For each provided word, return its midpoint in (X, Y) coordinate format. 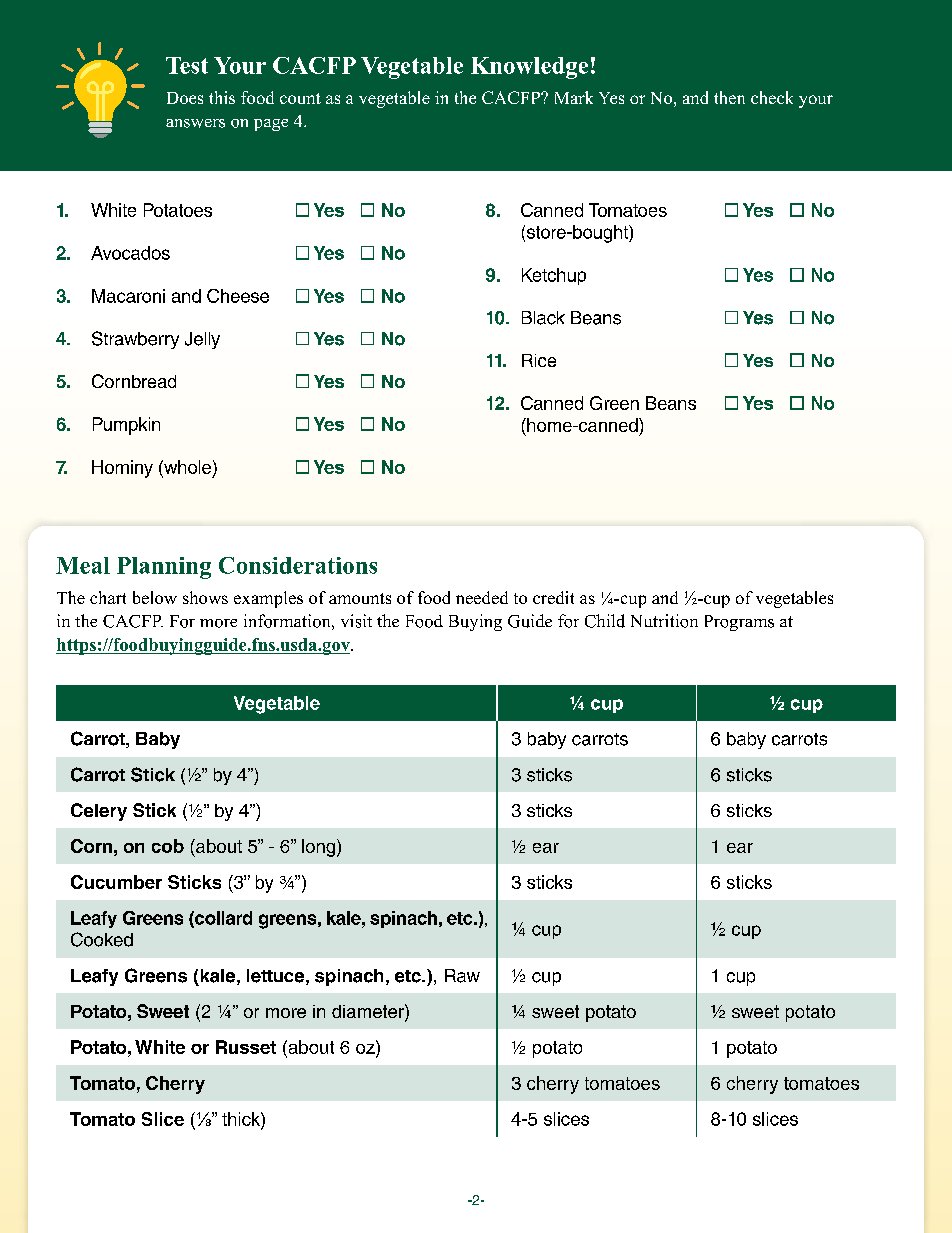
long (320, 848)
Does (185, 98)
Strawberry (135, 340)
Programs (739, 623)
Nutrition (664, 621)
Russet (246, 1047)
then (729, 97)
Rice (539, 360)
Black (543, 318)
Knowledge (529, 68)
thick (242, 1119)
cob (168, 846)
